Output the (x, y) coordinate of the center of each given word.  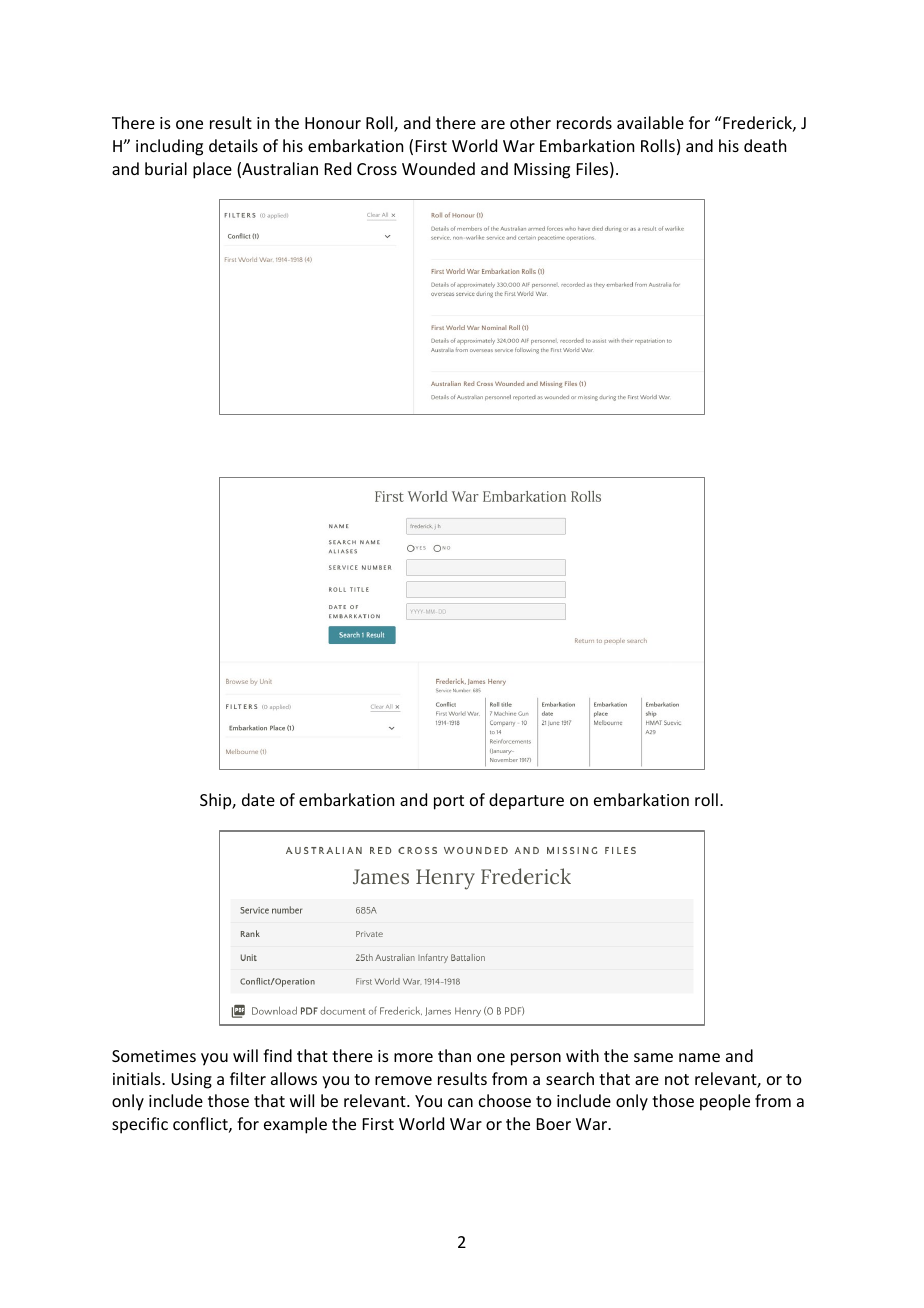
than (454, 1055)
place (212, 170)
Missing (542, 171)
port (449, 802)
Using (191, 1081)
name (699, 1057)
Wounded (438, 168)
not (677, 1079)
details (233, 145)
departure (526, 801)
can (460, 1102)
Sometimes (154, 1056)
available (650, 122)
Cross (377, 169)
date (258, 799)
